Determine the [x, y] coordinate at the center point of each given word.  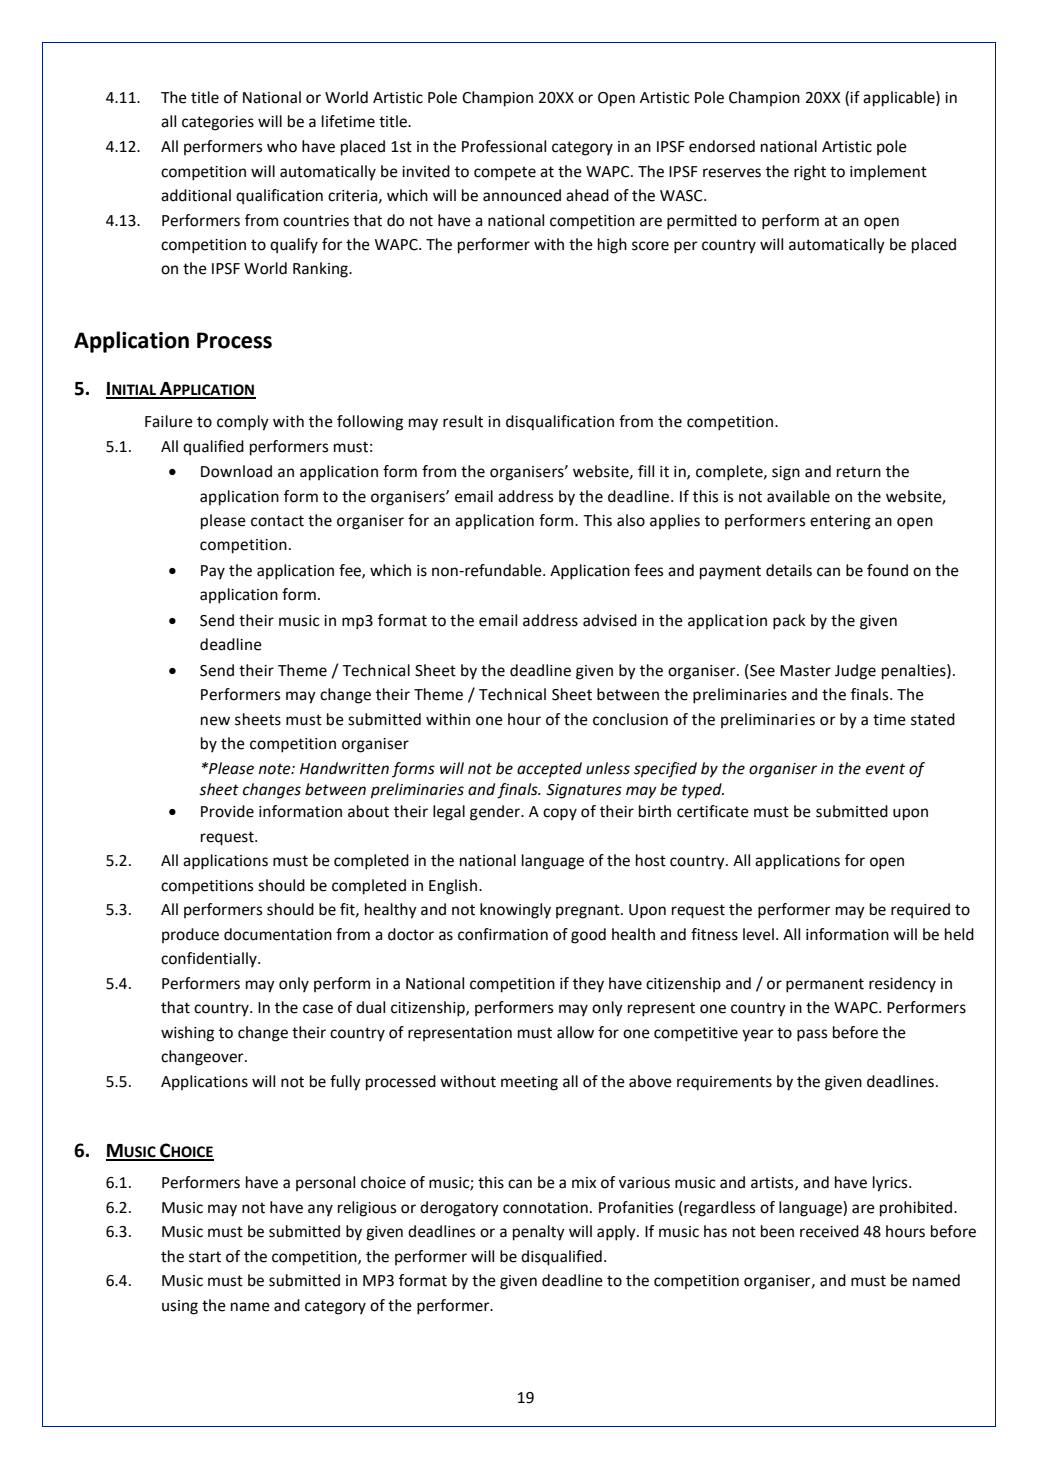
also [631, 520]
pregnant [589, 911]
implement [888, 173]
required [920, 911]
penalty [539, 1233]
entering [840, 522]
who [282, 146]
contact [277, 521]
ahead [587, 195]
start [205, 1257]
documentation [278, 934]
